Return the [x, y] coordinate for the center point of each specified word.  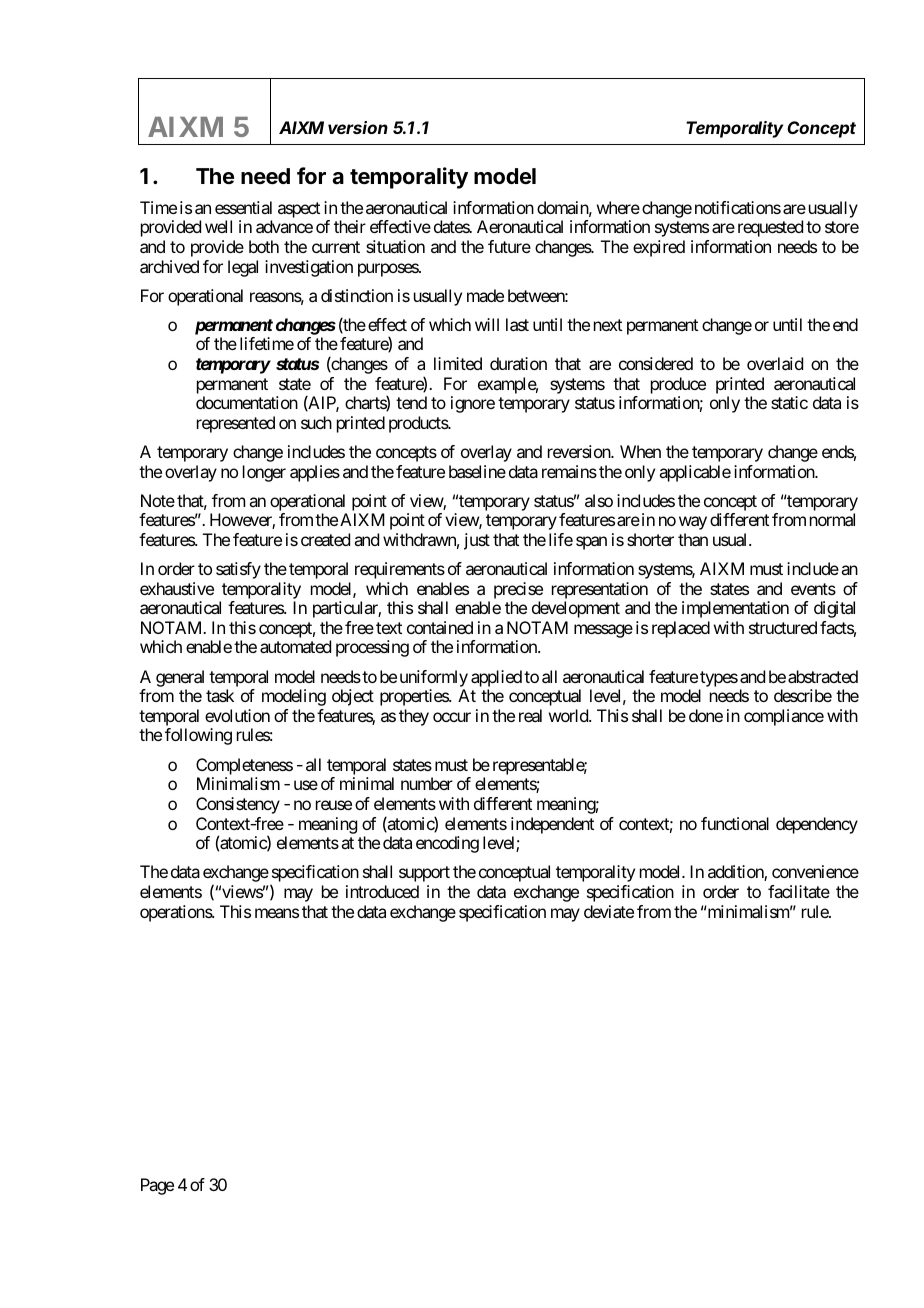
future [509, 246]
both [264, 246]
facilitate [799, 891]
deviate [609, 911]
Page [157, 1186]
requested [770, 228]
